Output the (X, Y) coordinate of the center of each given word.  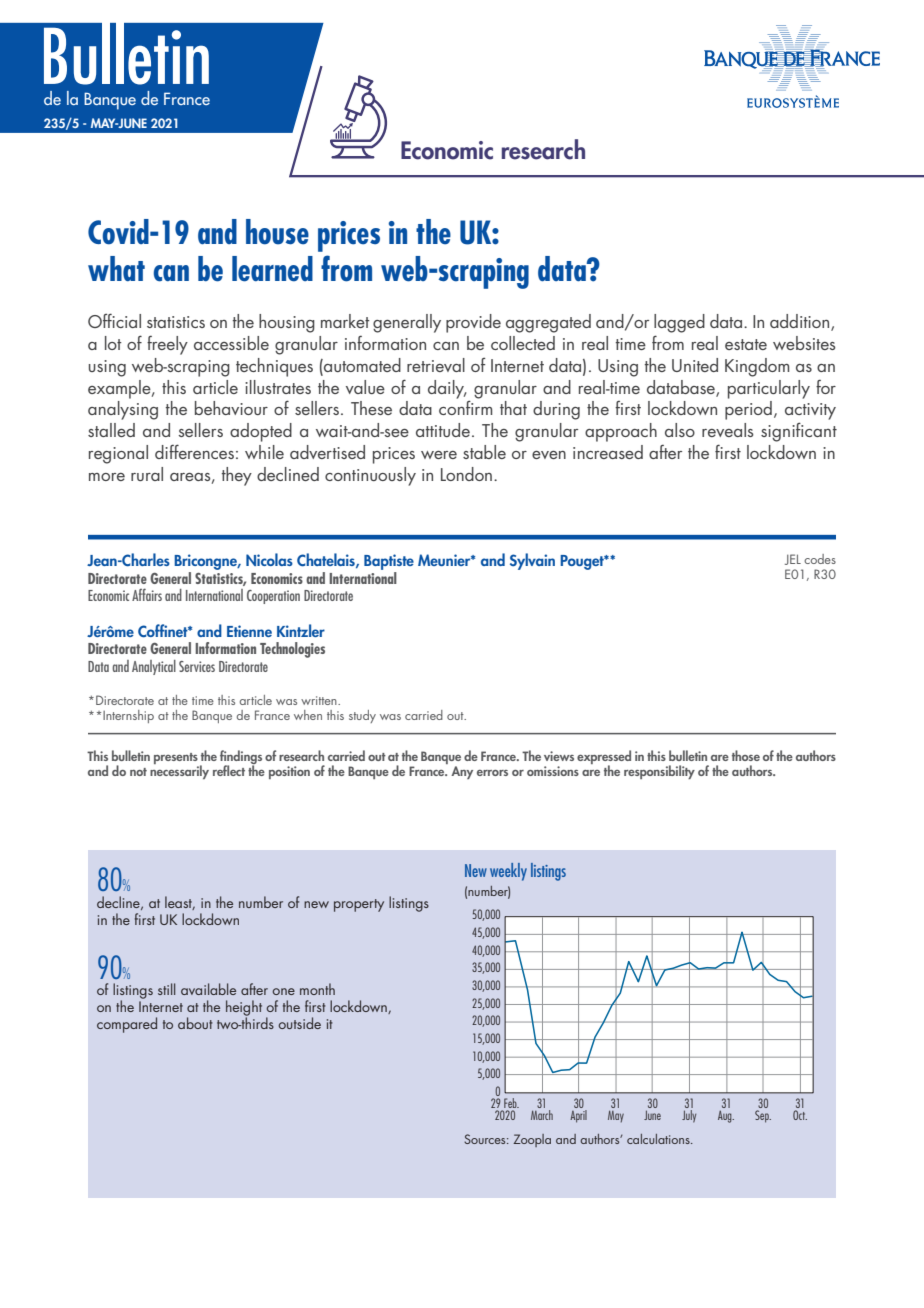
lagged (679, 323)
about (195, 1023)
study (362, 716)
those (746, 755)
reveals (728, 430)
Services (197, 666)
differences (194, 451)
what (116, 268)
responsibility (659, 772)
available (208, 989)
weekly (508, 872)
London (468, 474)
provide (473, 323)
